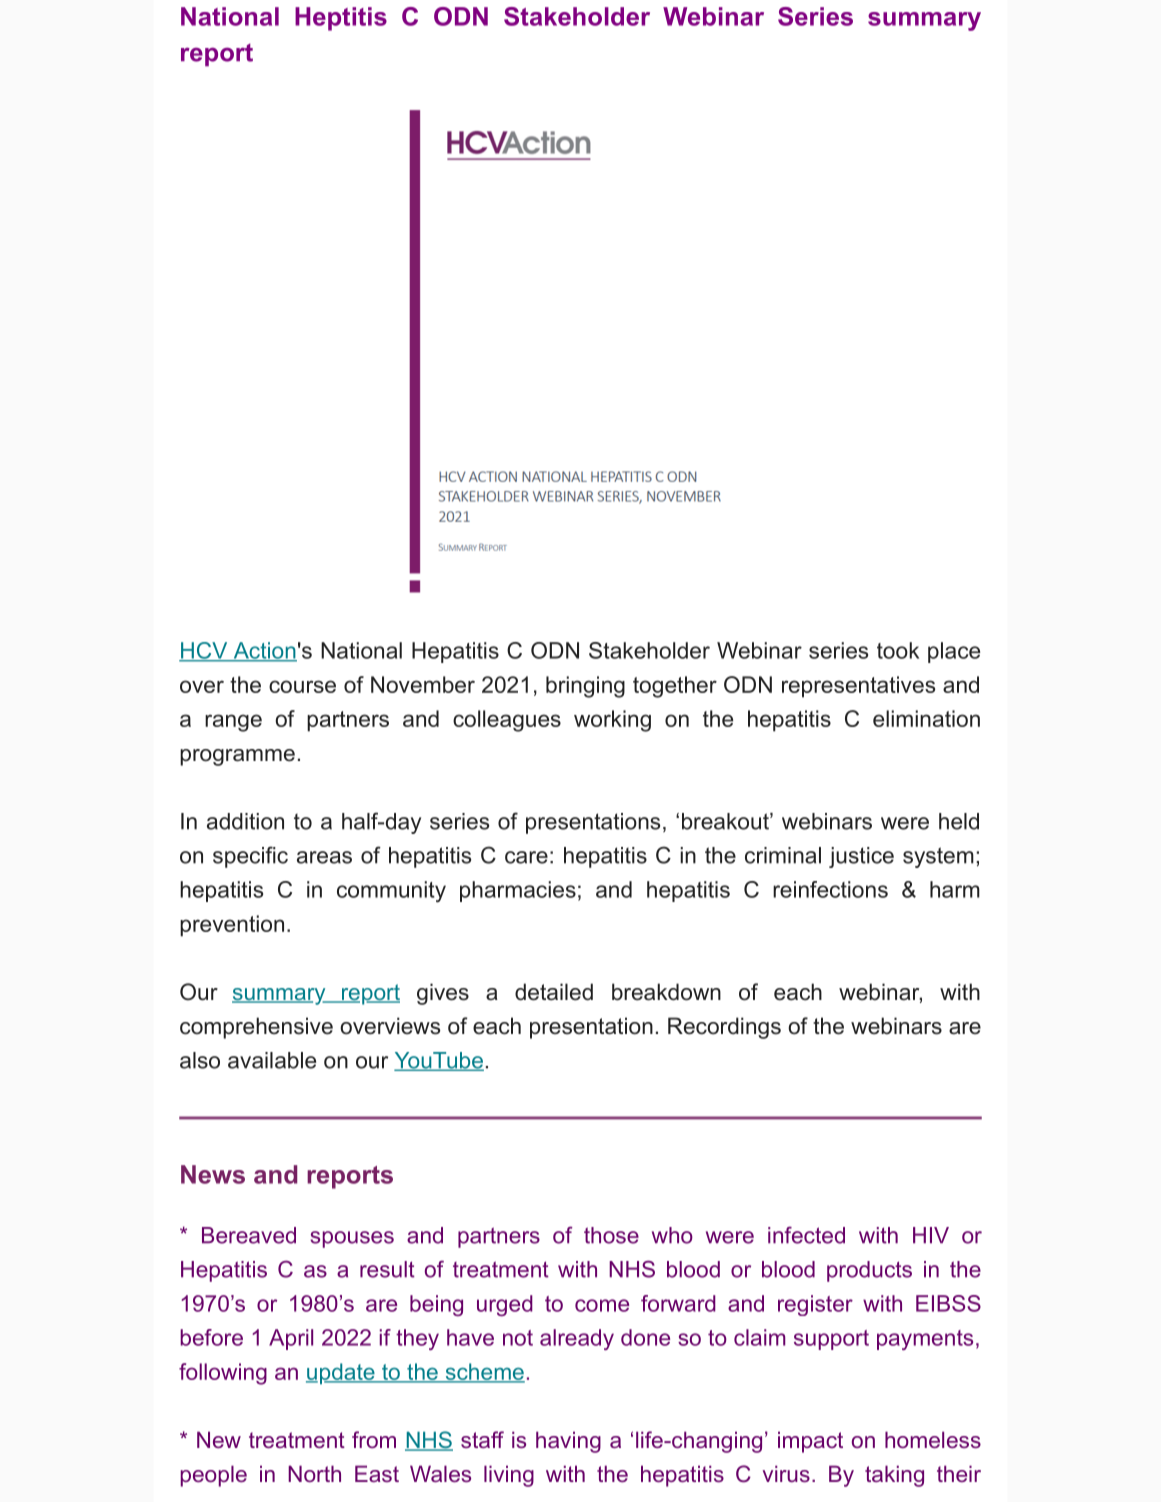  Describe the element at coordinates (232, 926) in the document. I see `prevention` at that location.
